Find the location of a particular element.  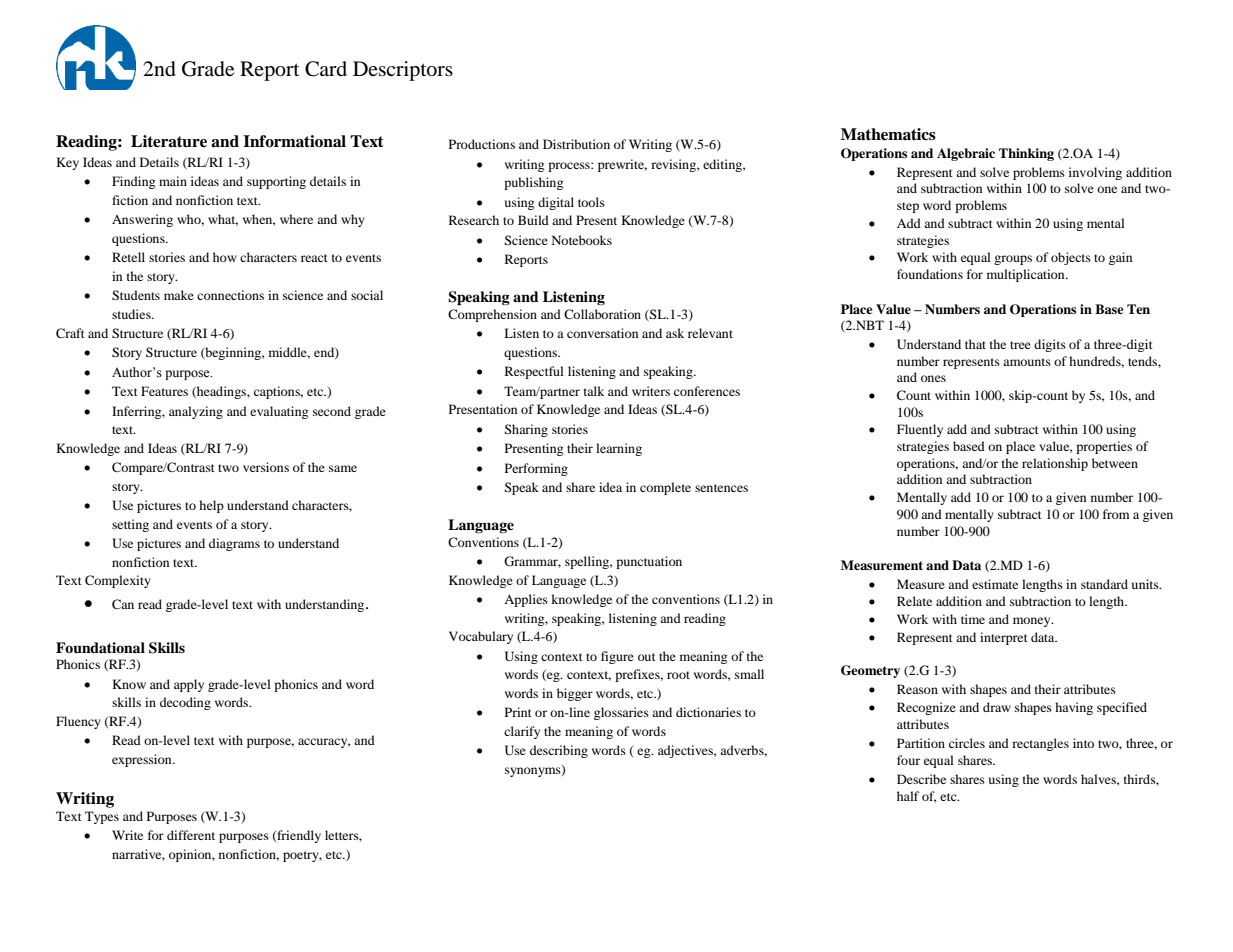

different is located at coordinates (191, 835).
